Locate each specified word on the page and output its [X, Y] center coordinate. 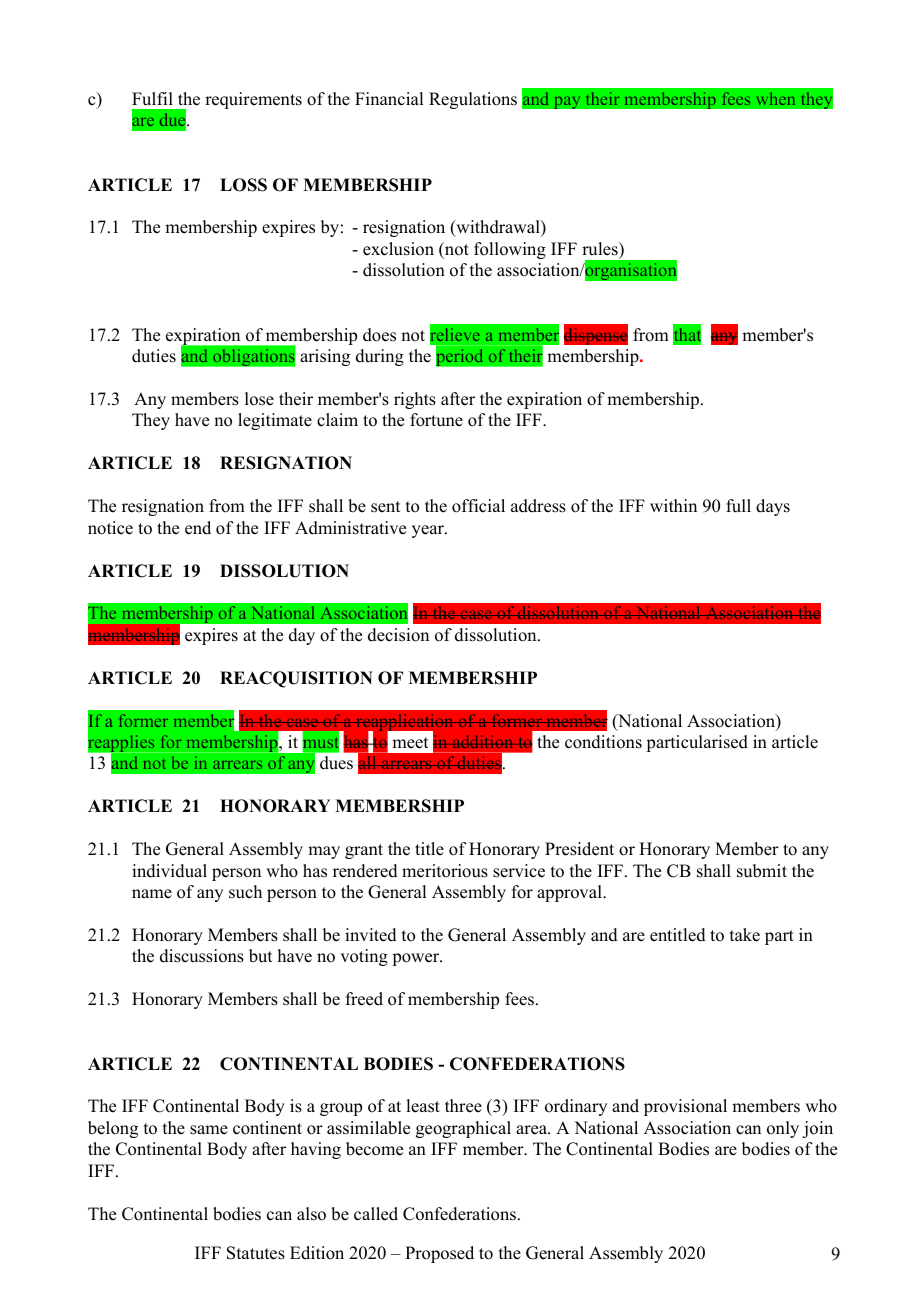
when [776, 98]
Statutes [256, 1253]
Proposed [439, 1254]
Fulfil [152, 99]
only [783, 1129]
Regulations [473, 100]
